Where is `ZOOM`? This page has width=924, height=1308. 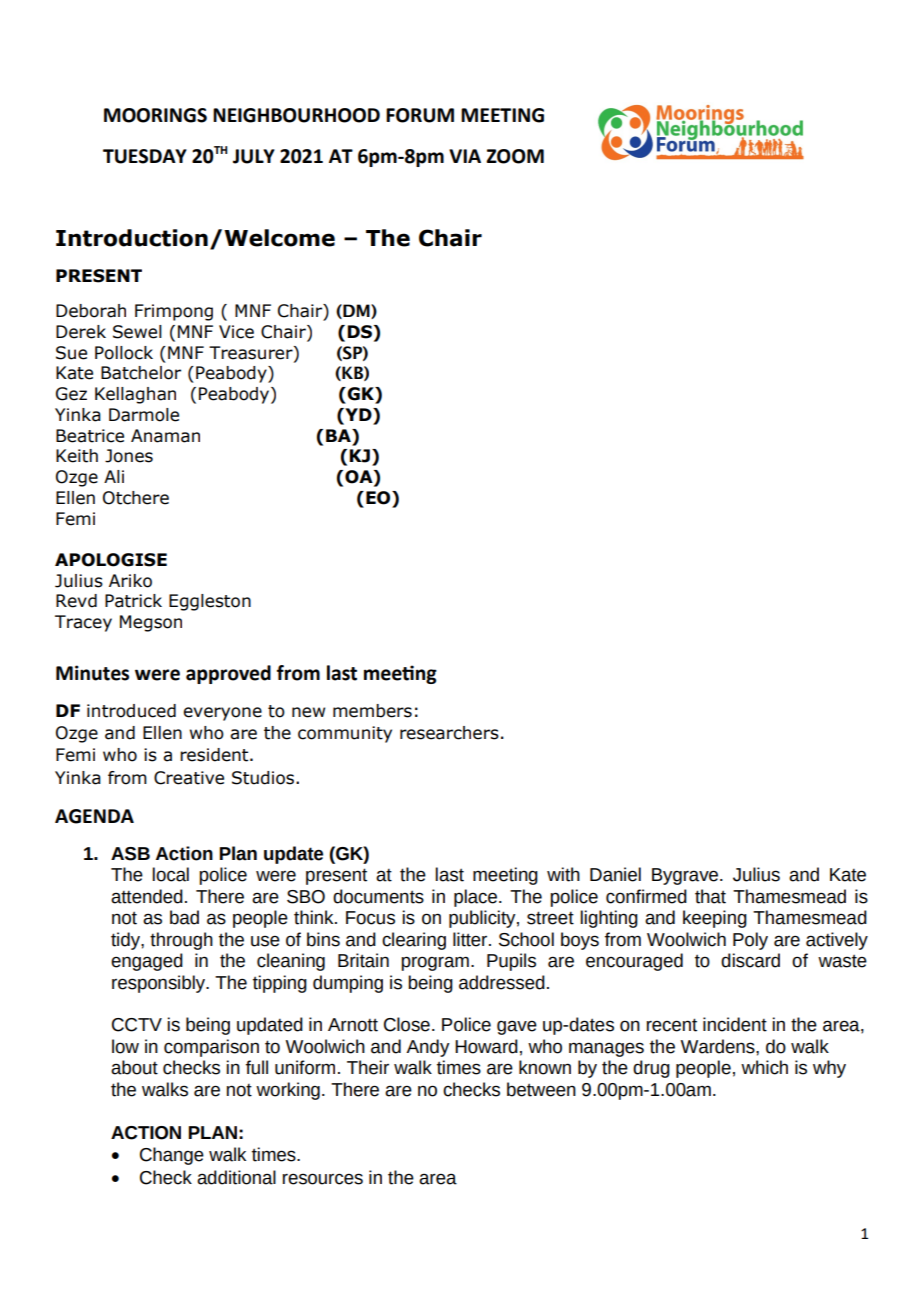 ZOOM is located at coordinates (515, 156).
